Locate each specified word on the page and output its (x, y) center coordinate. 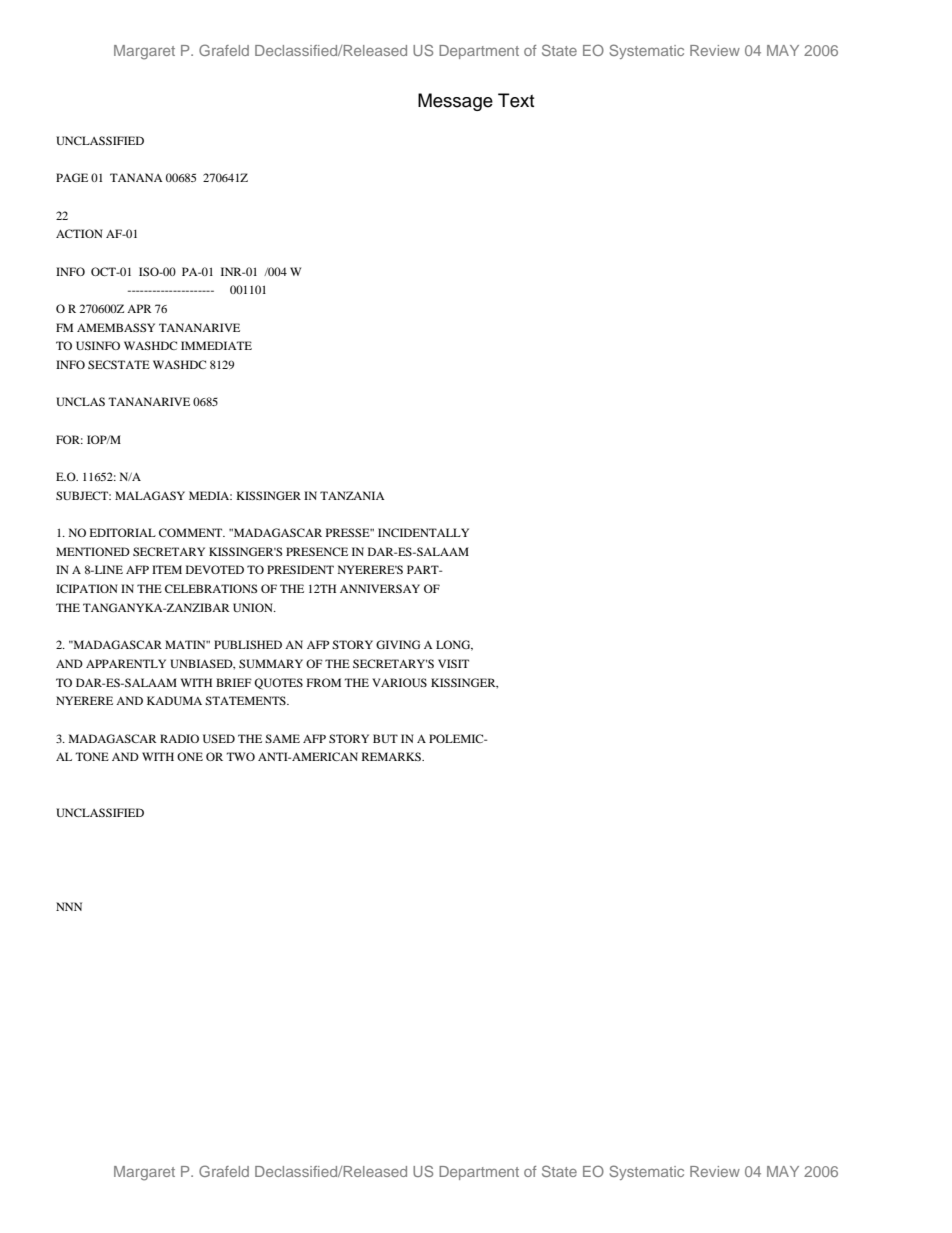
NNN (69, 906)
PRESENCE (317, 551)
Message (455, 102)
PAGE (72, 177)
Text (516, 100)
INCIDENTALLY (423, 532)
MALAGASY (150, 495)
